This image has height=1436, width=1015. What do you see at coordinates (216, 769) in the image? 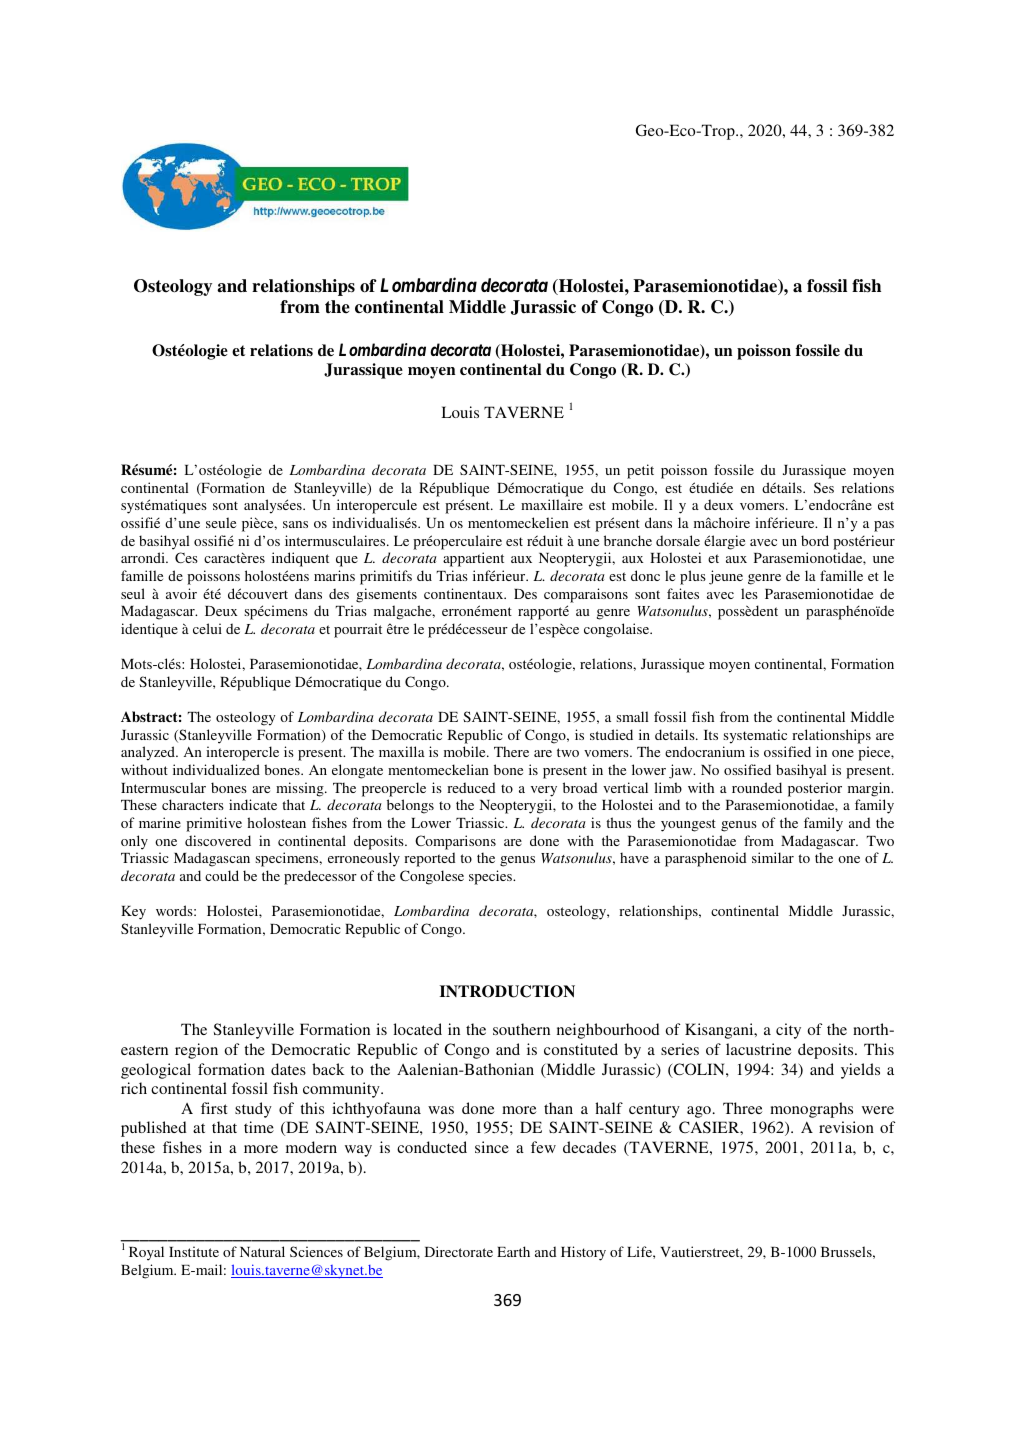
I see `individualized` at bounding box center [216, 769].
